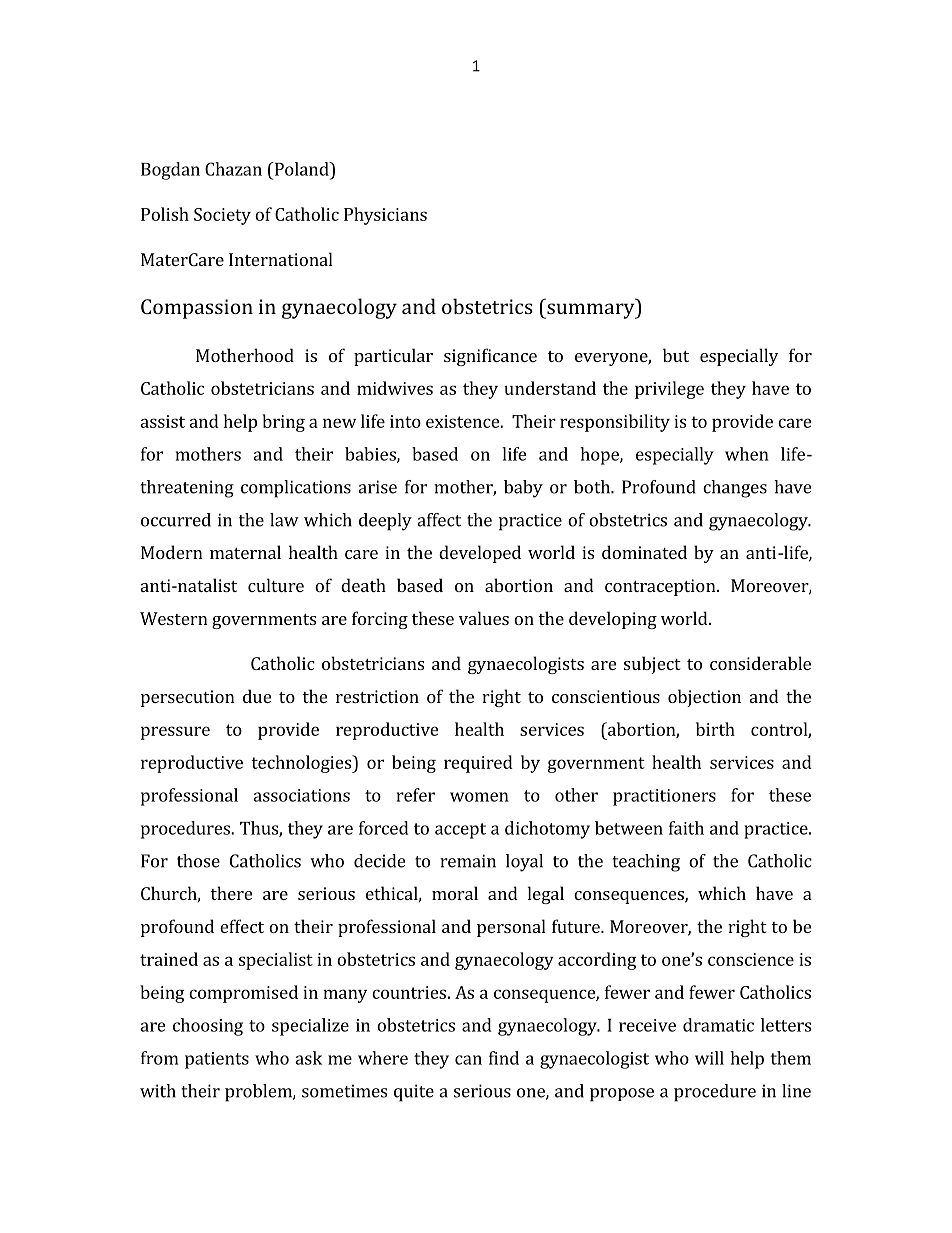 This screenshot has width=952, height=1233. Describe the element at coordinates (222, 216) in the screenshot. I see `Society` at that location.
